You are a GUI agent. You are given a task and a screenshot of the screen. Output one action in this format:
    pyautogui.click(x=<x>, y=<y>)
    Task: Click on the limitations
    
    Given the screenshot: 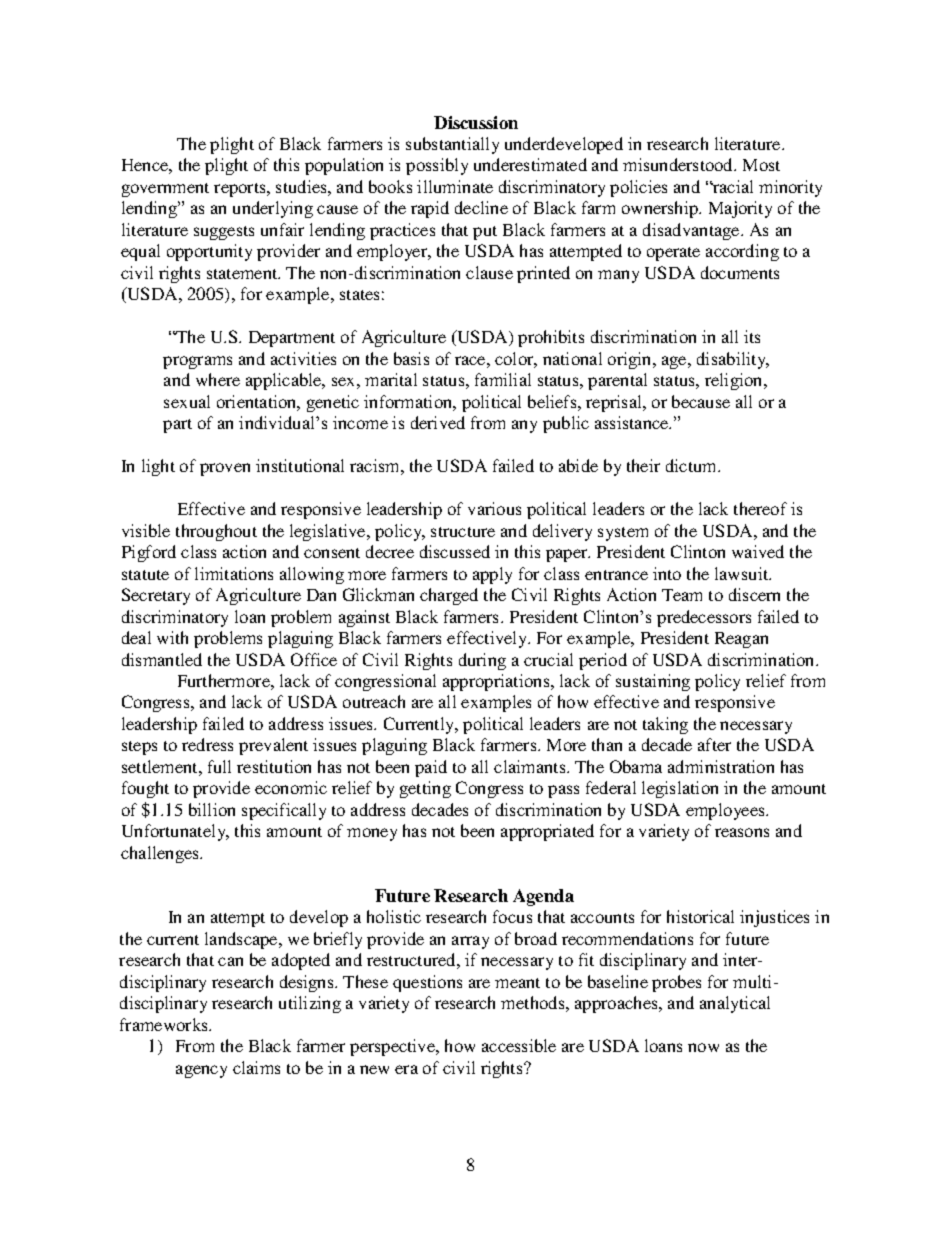 What is the action you would take?
    pyautogui.click(x=234, y=573)
